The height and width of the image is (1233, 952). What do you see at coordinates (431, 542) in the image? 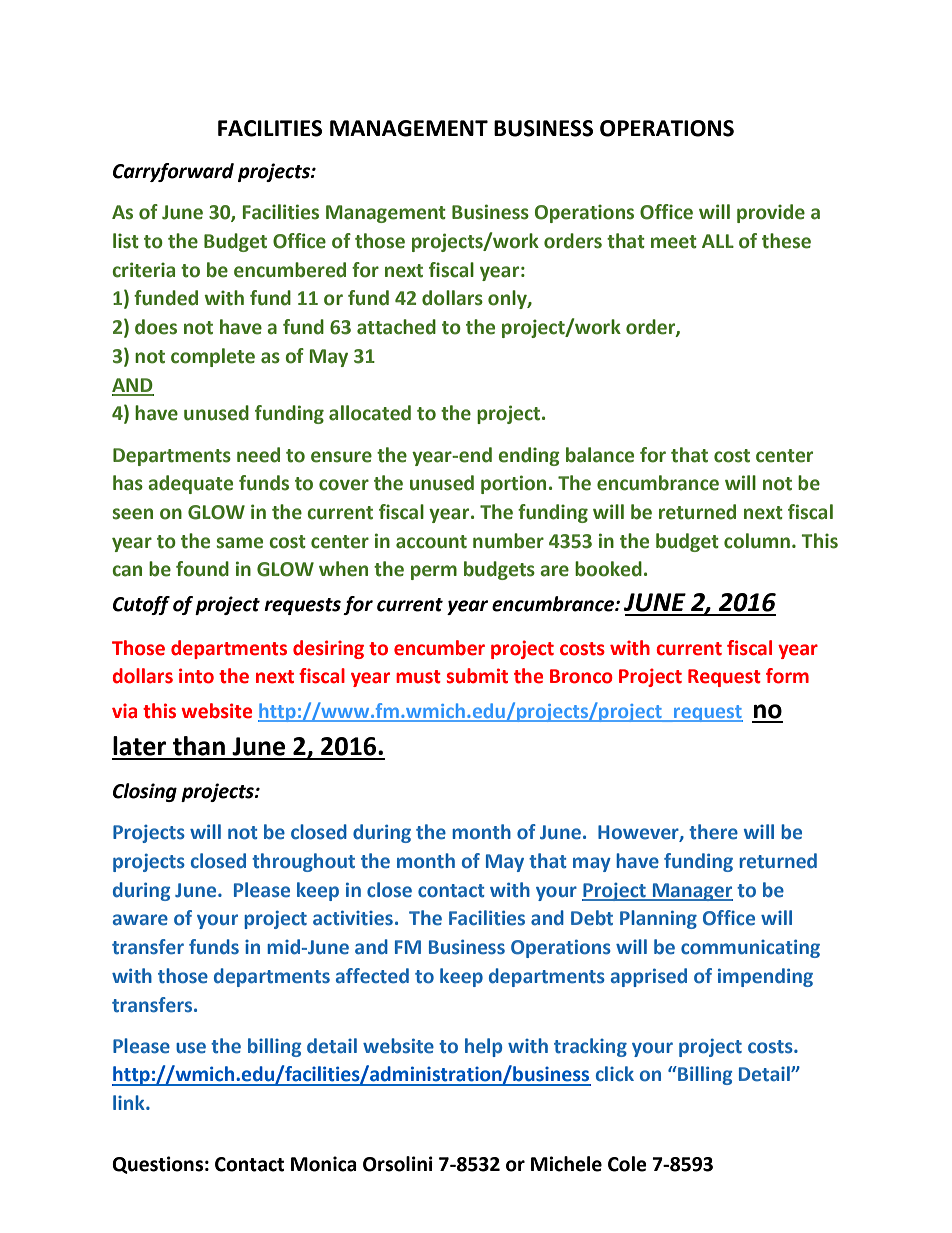
I see `account` at bounding box center [431, 542].
